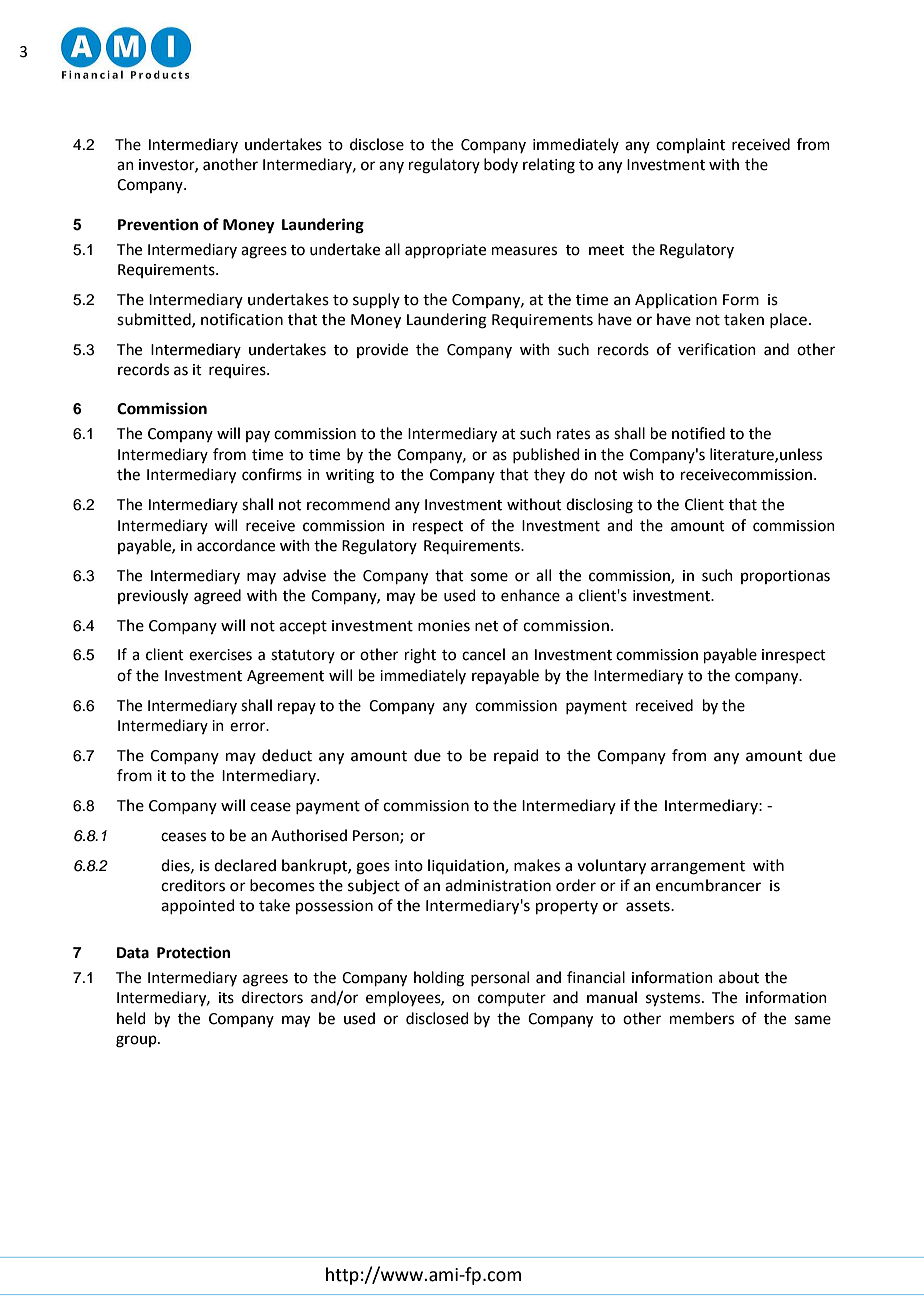 The width and height of the screenshot is (924, 1307). What do you see at coordinates (501, 165) in the screenshot?
I see `body` at bounding box center [501, 165].
